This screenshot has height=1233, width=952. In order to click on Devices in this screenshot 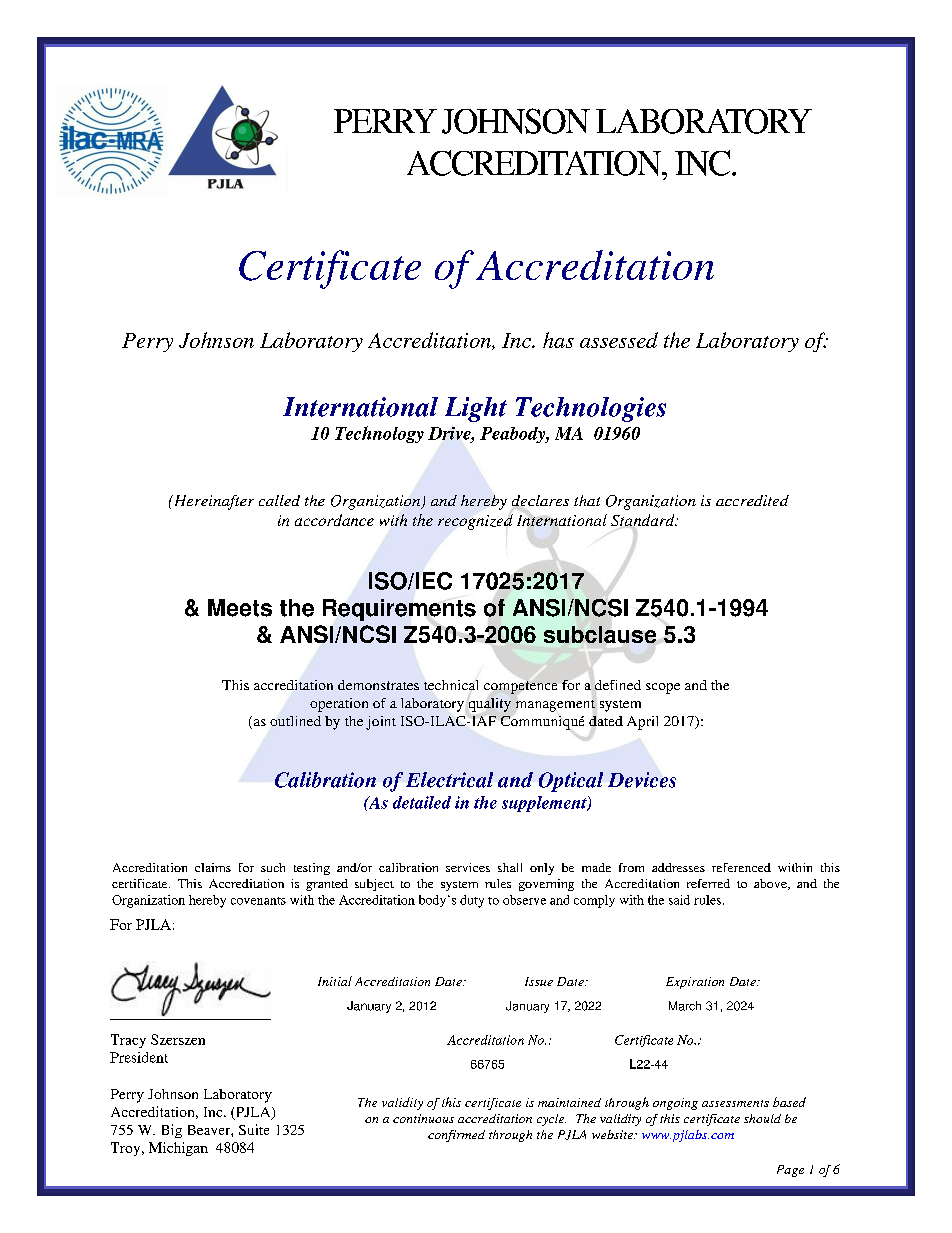, I will do `click(642, 780)`.
